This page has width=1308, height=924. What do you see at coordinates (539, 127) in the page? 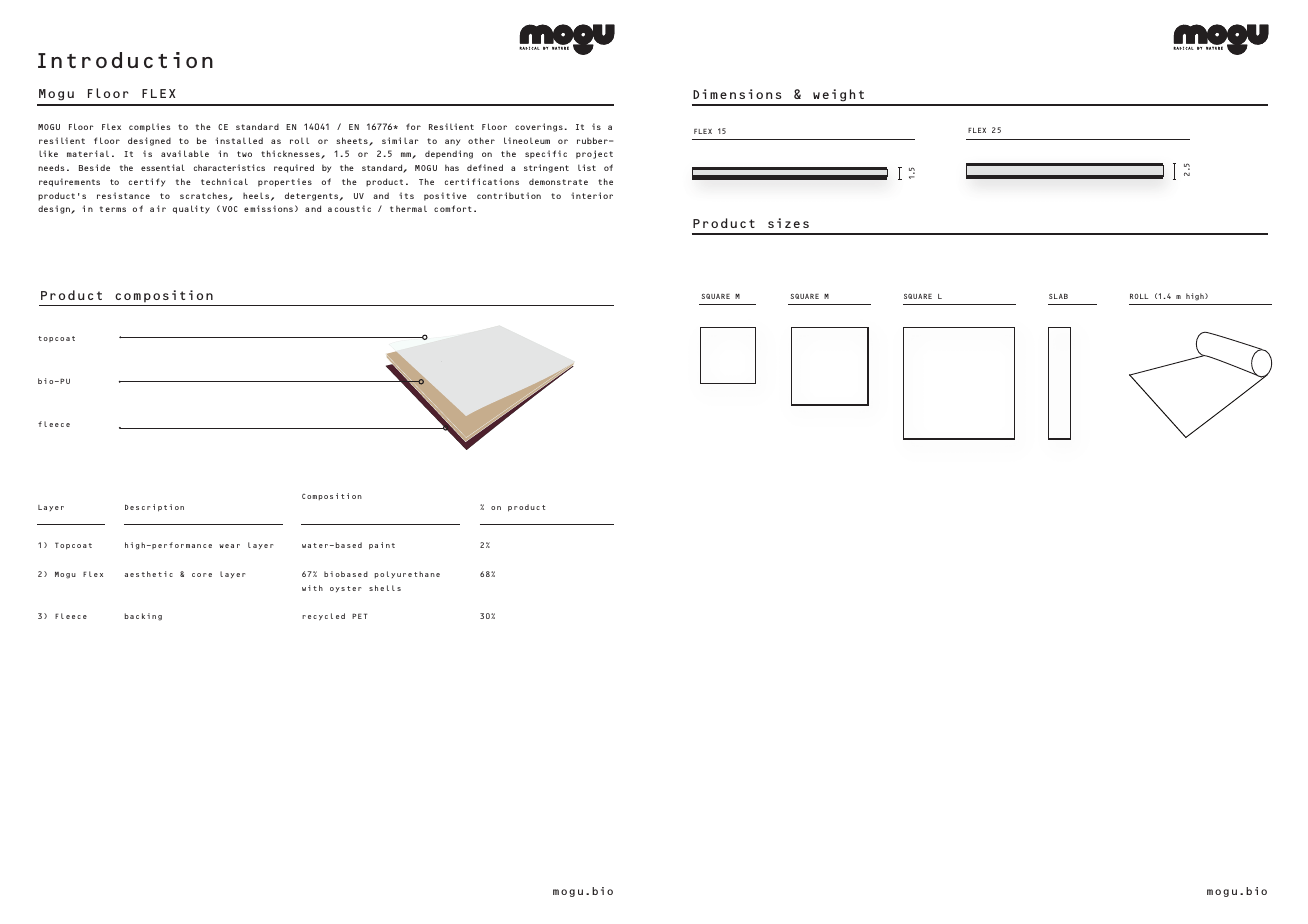
I see `coverings` at bounding box center [539, 127].
